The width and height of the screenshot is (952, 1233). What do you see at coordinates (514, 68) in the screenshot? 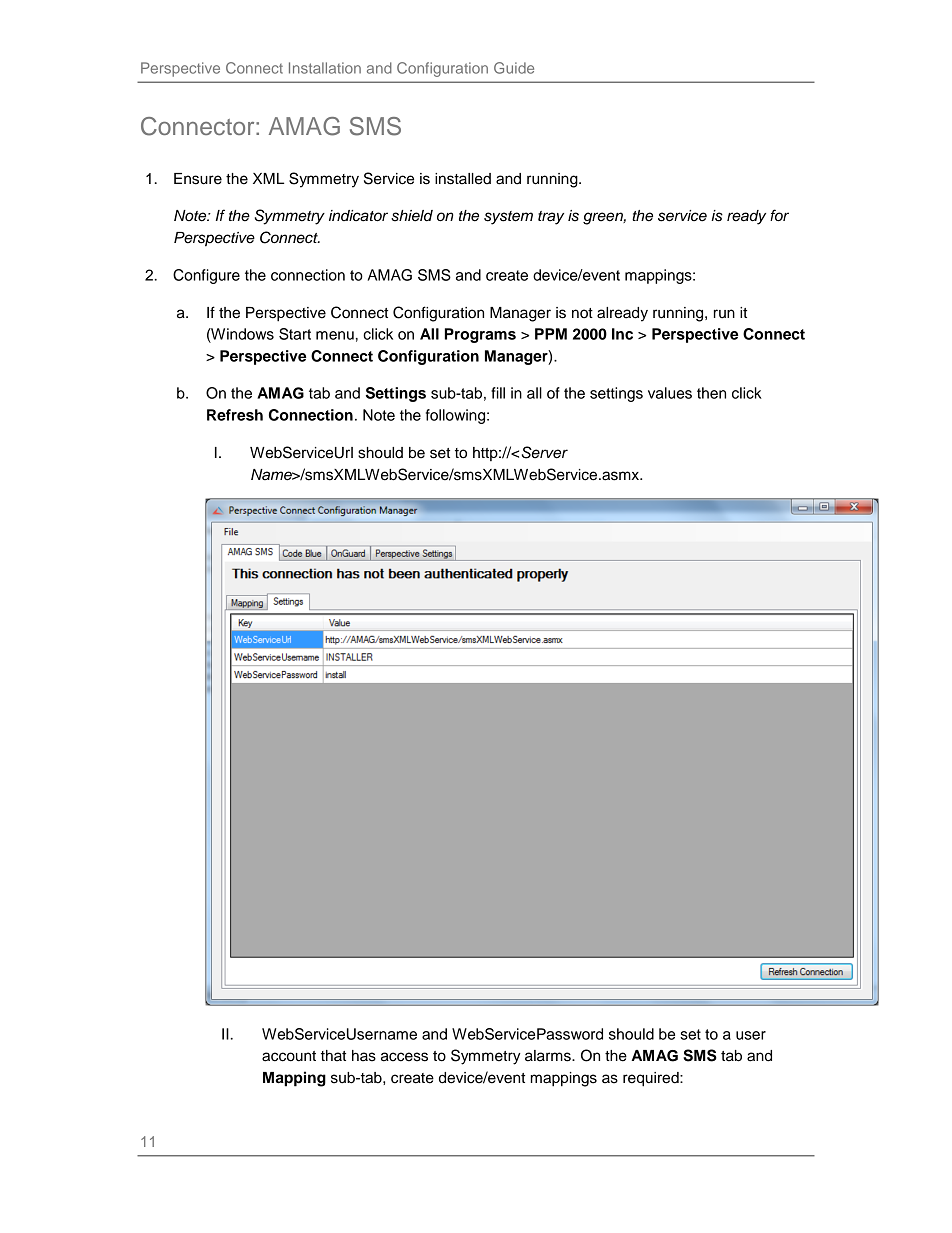
I see `Guide` at bounding box center [514, 68].
